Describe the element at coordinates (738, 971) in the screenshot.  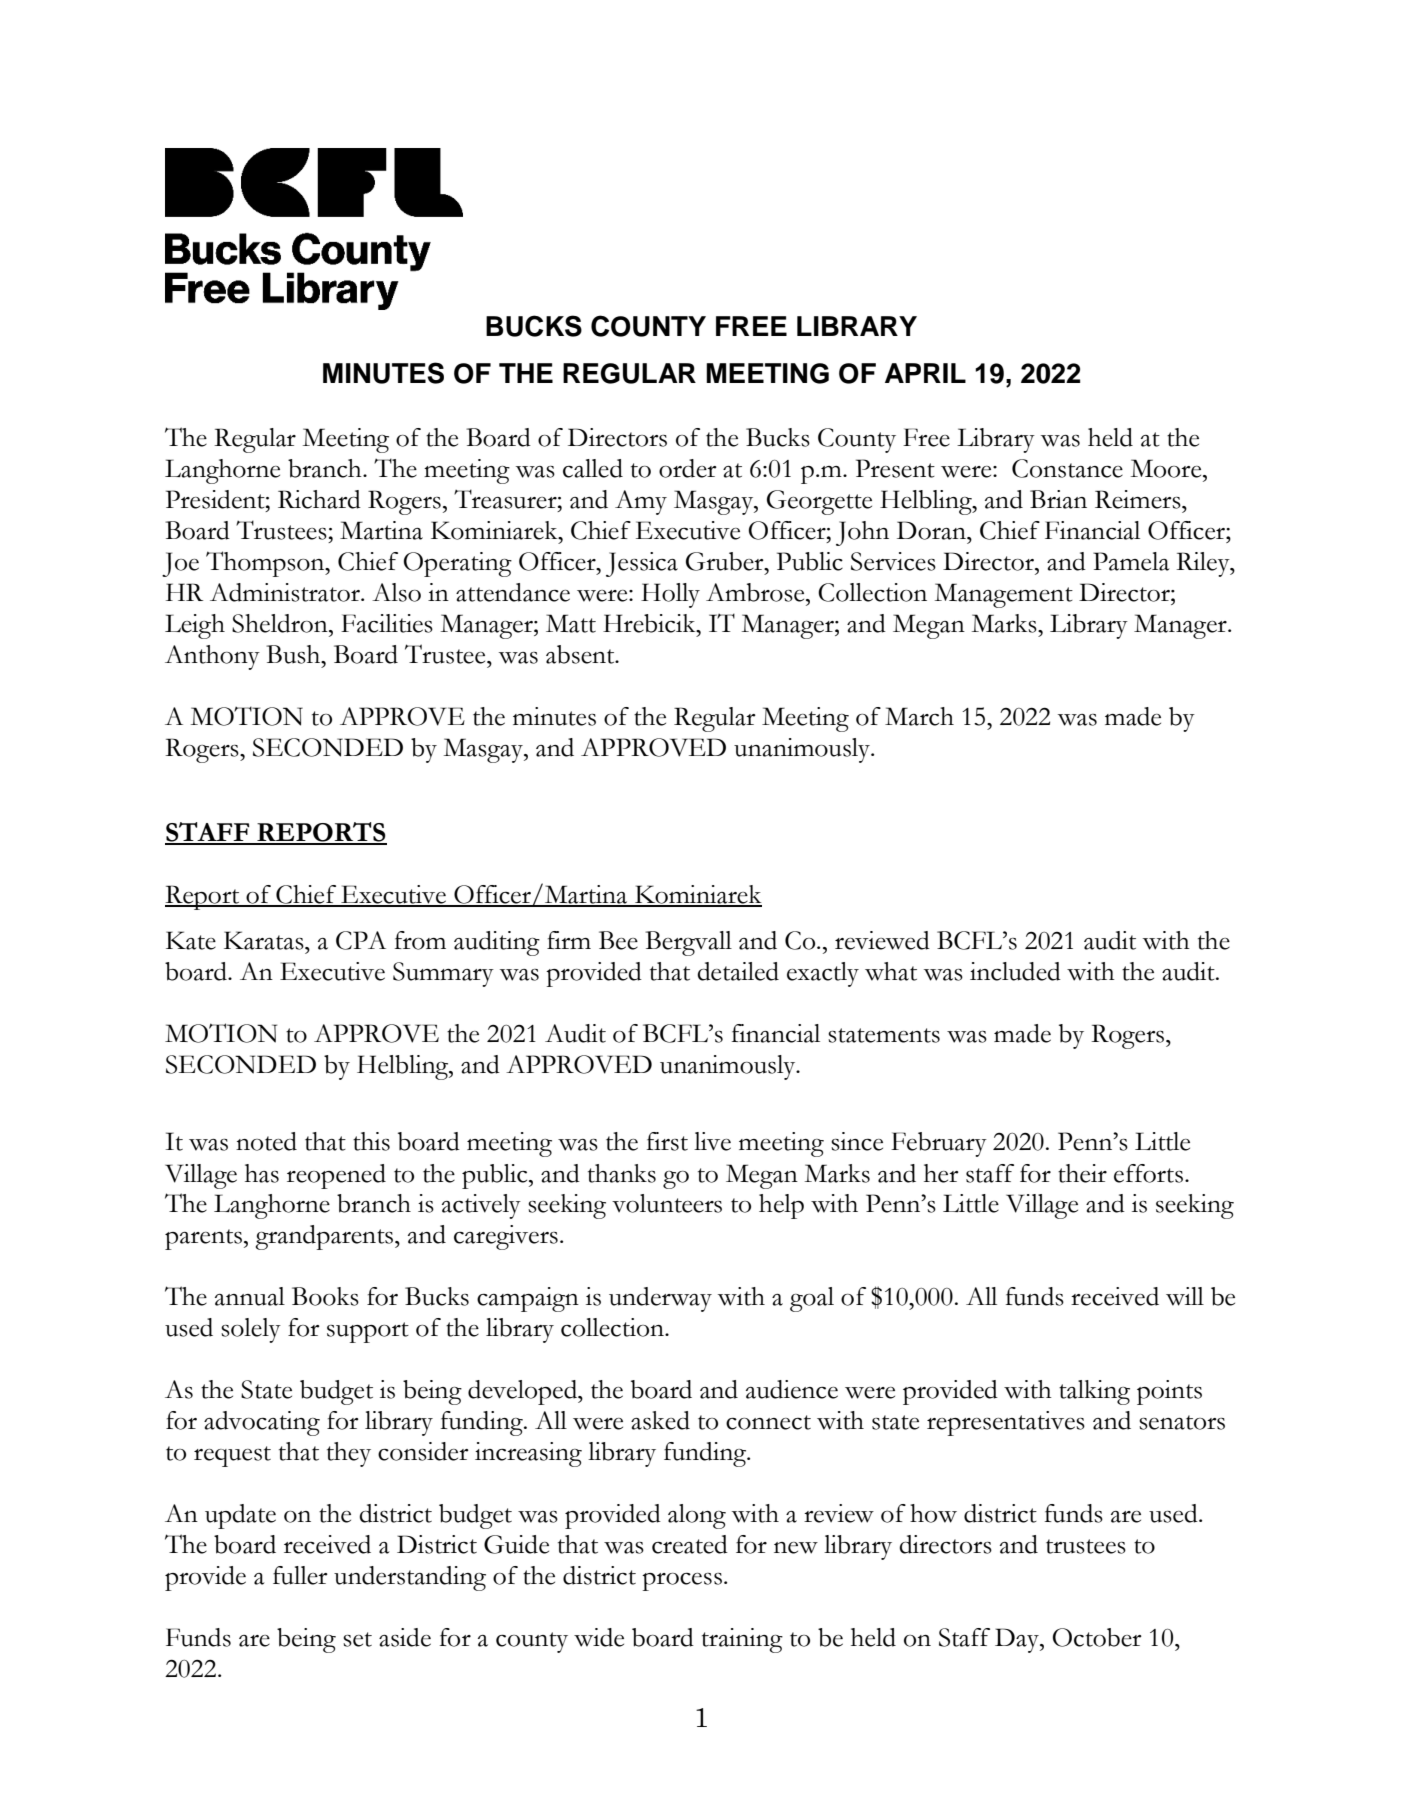
I see `detailed` at that location.
